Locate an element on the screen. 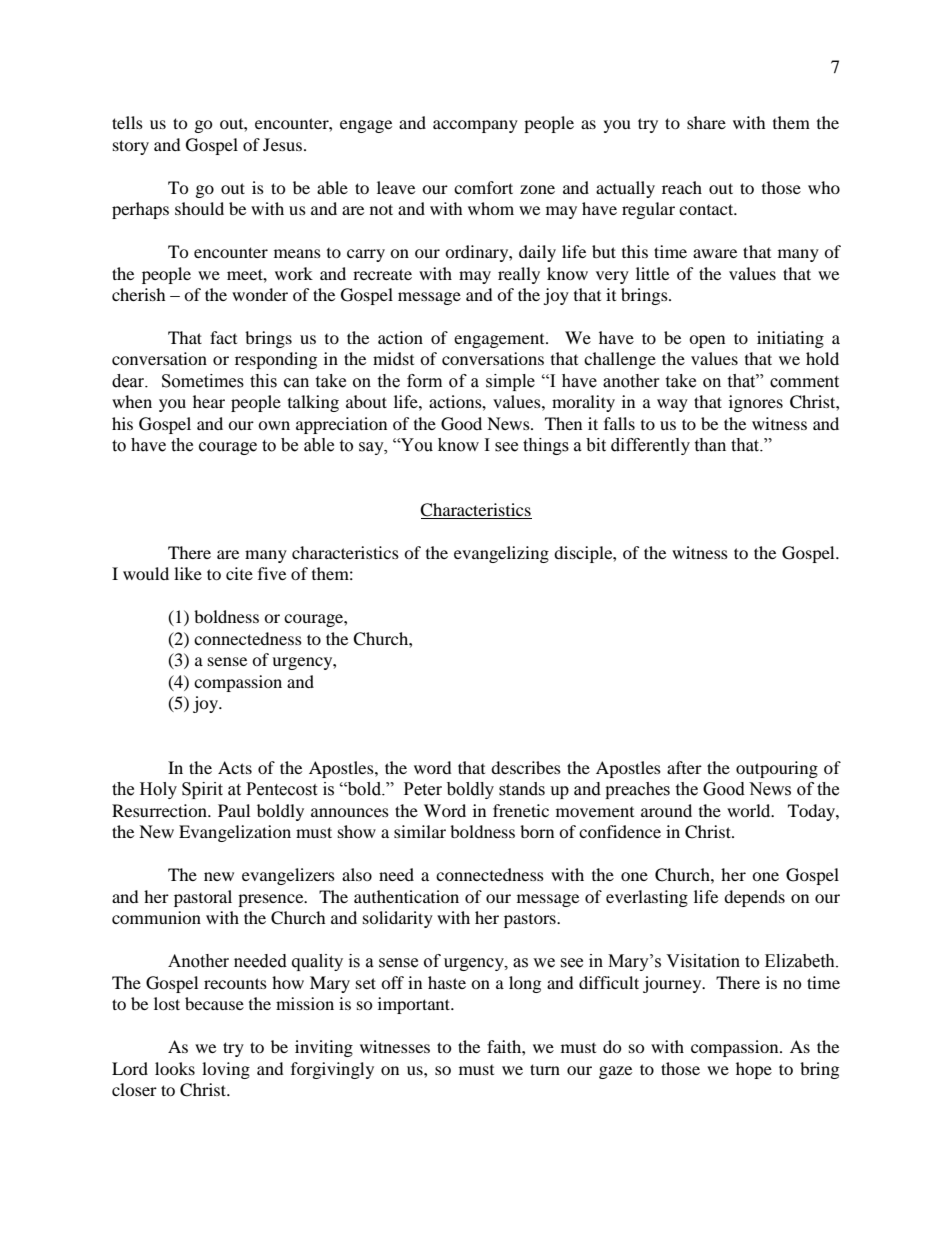 This screenshot has width=952, height=1233. like is located at coordinates (188, 573).
